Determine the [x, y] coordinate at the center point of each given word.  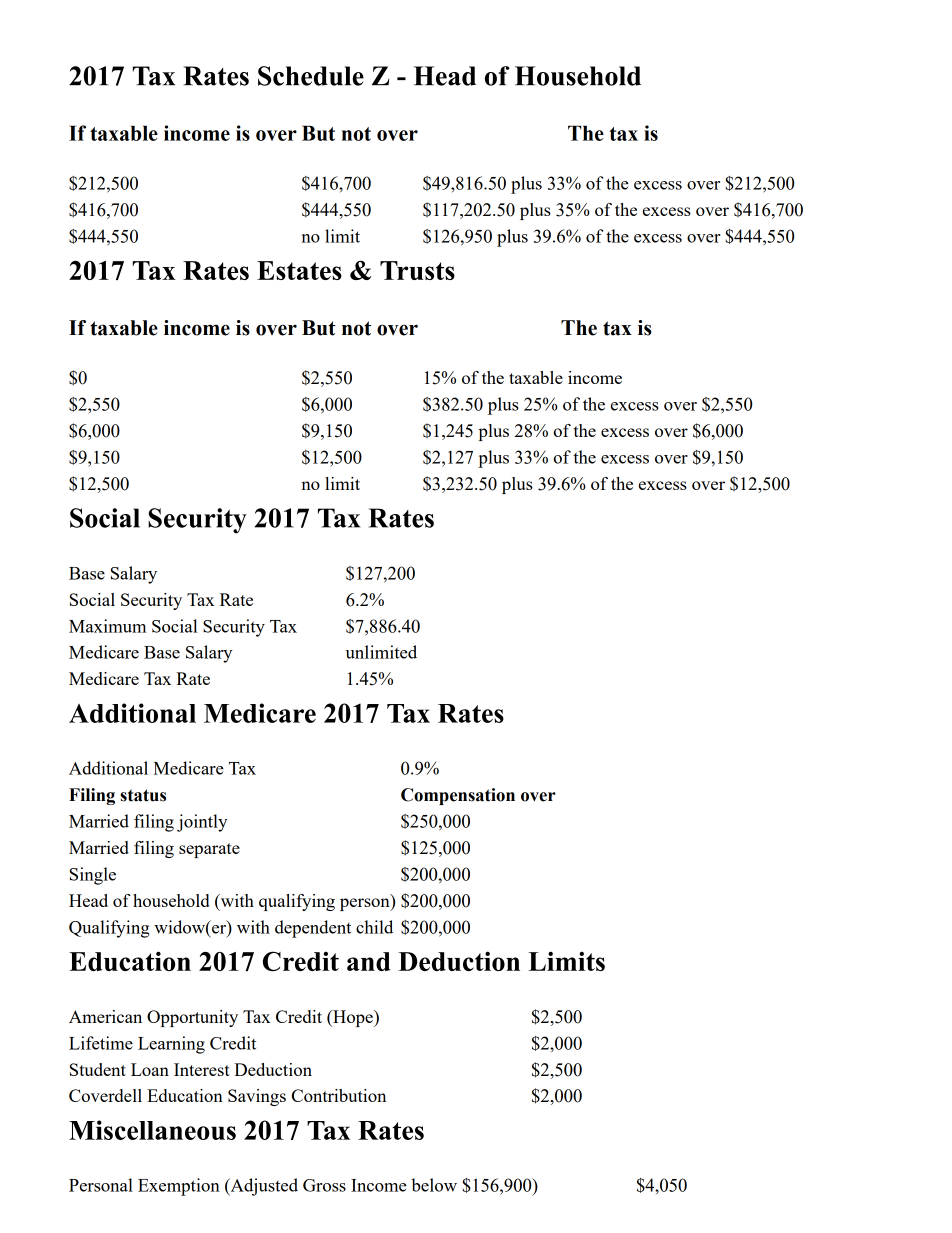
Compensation [458, 796]
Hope [353, 1018]
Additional [108, 768]
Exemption [179, 1187]
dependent [313, 929]
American [105, 1016]
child [374, 927]
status [143, 795]
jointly [202, 823]
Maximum [107, 626]
